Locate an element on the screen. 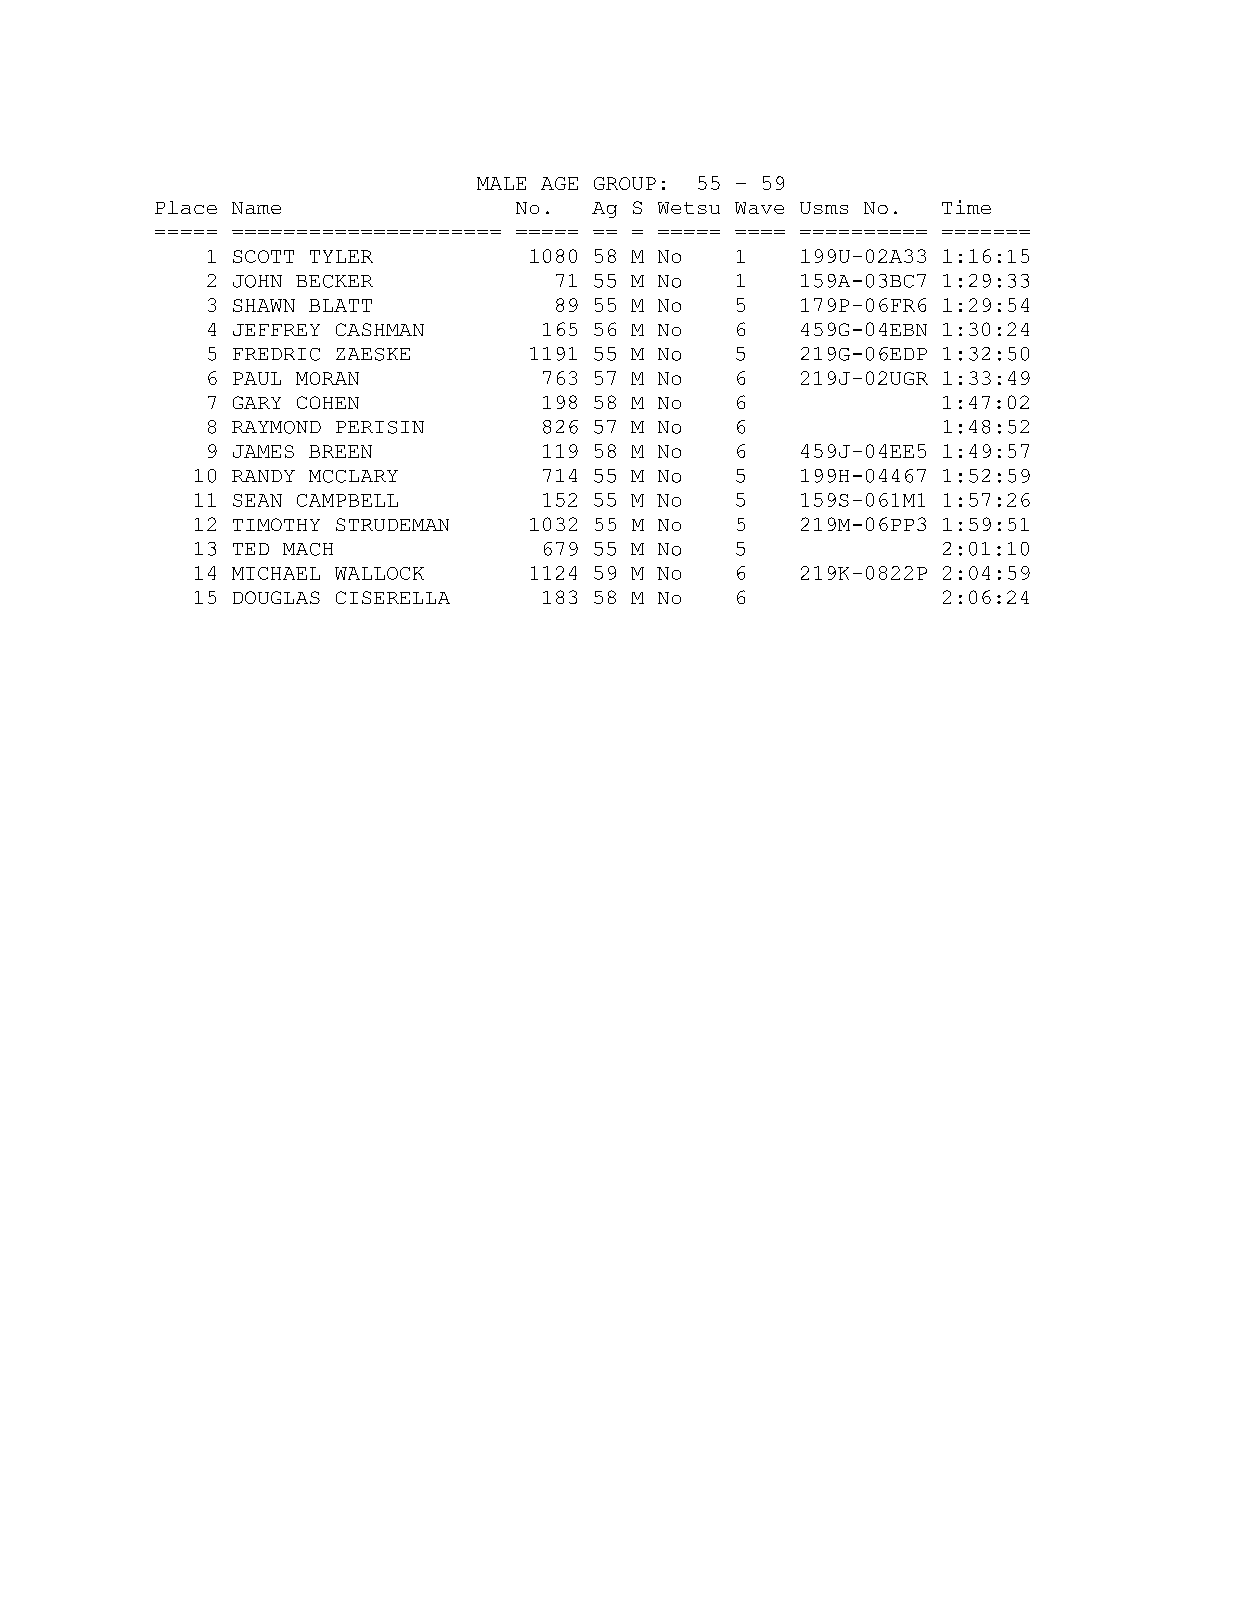 The height and width of the screenshot is (1622, 1253). AGE is located at coordinates (559, 183).
